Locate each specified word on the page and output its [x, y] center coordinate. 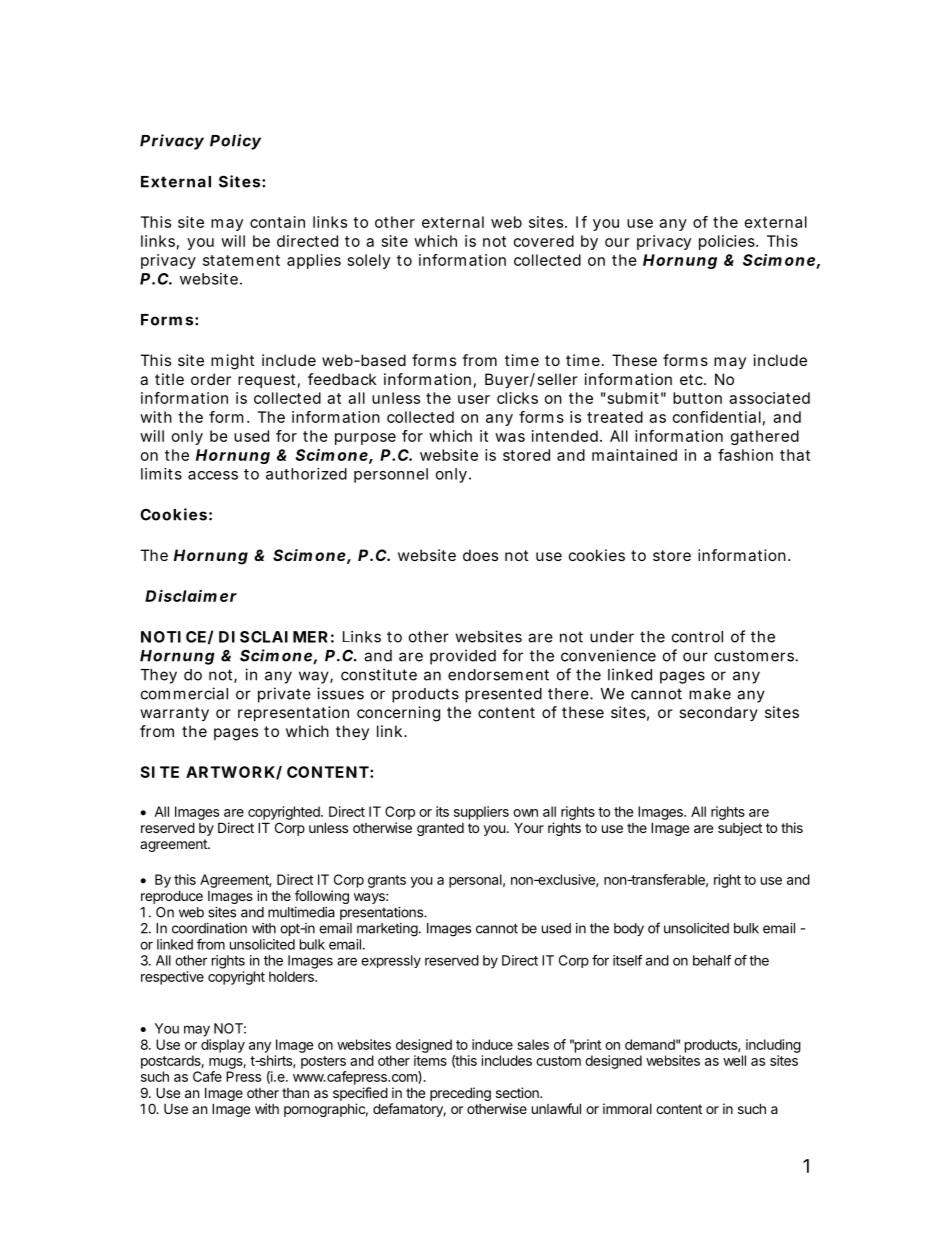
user [474, 399]
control [697, 637]
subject [740, 829]
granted [440, 829]
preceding [460, 1094]
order [211, 379]
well [734, 1060]
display [223, 1046]
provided [463, 657]
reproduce [172, 897]
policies [728, 242]
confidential [717, 417]
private [284, 695]
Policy [235, 142]
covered [544, 241]
